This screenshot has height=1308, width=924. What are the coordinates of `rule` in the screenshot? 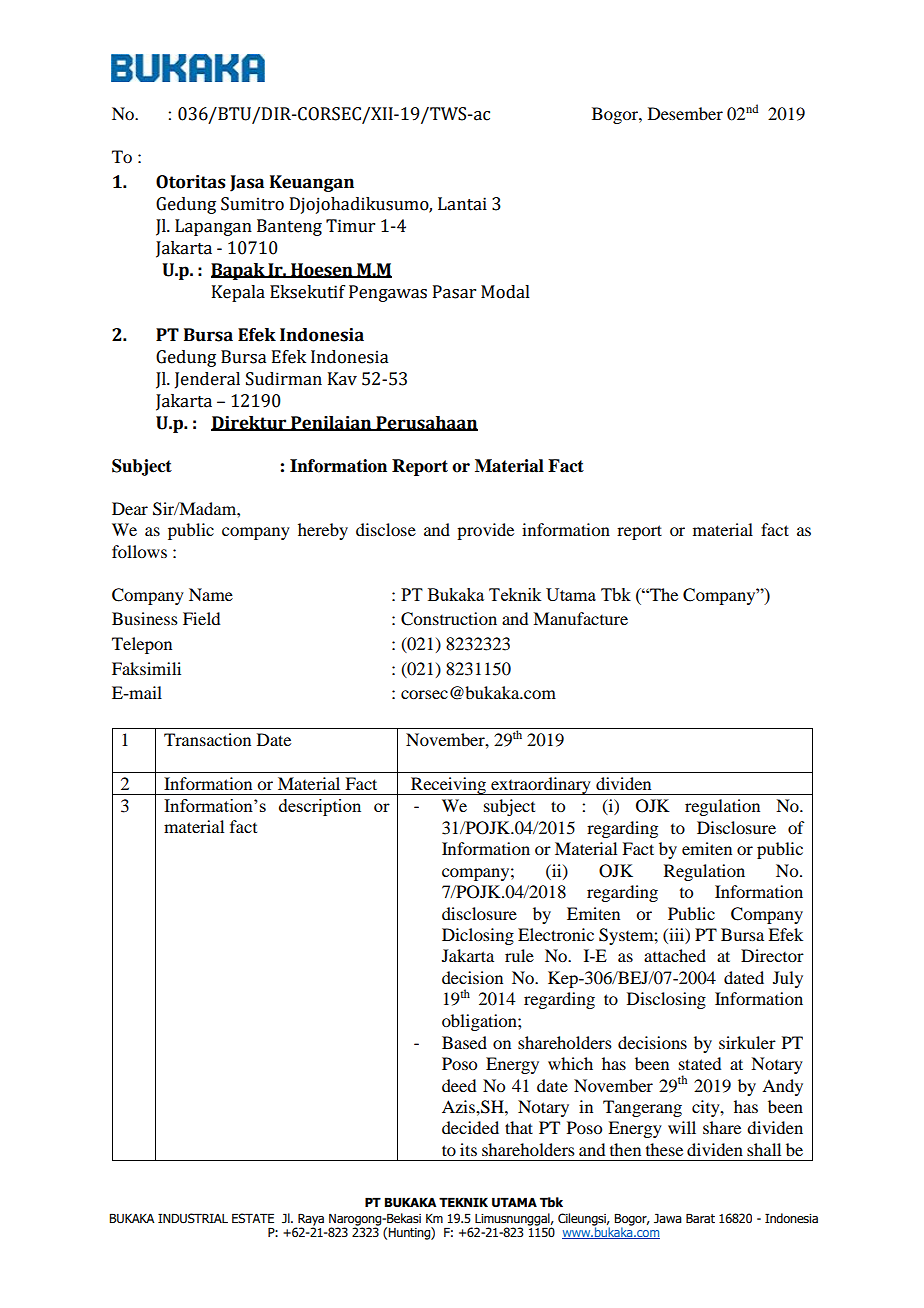 It's located at (519, 955).
